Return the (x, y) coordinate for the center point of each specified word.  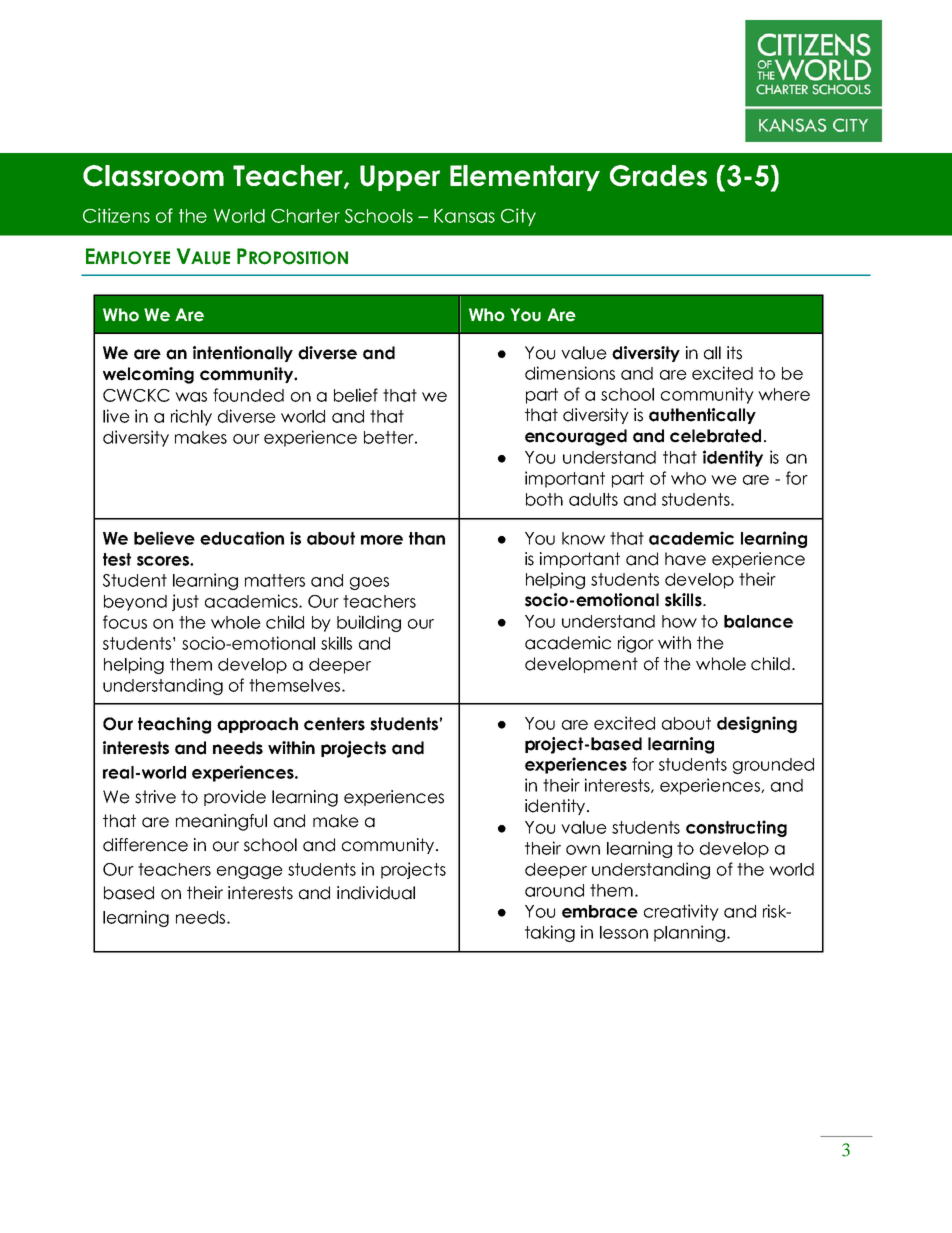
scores (164, 561)
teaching (174, 725)
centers (334, 724)
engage (250, 872)
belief (356, 395)
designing (757, 724)
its (734, 353)
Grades (658, 176)
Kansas (464, 216)
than (427, 538)
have (685, 559)
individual (376, 893)
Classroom (153, 176)
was (191, 397)
